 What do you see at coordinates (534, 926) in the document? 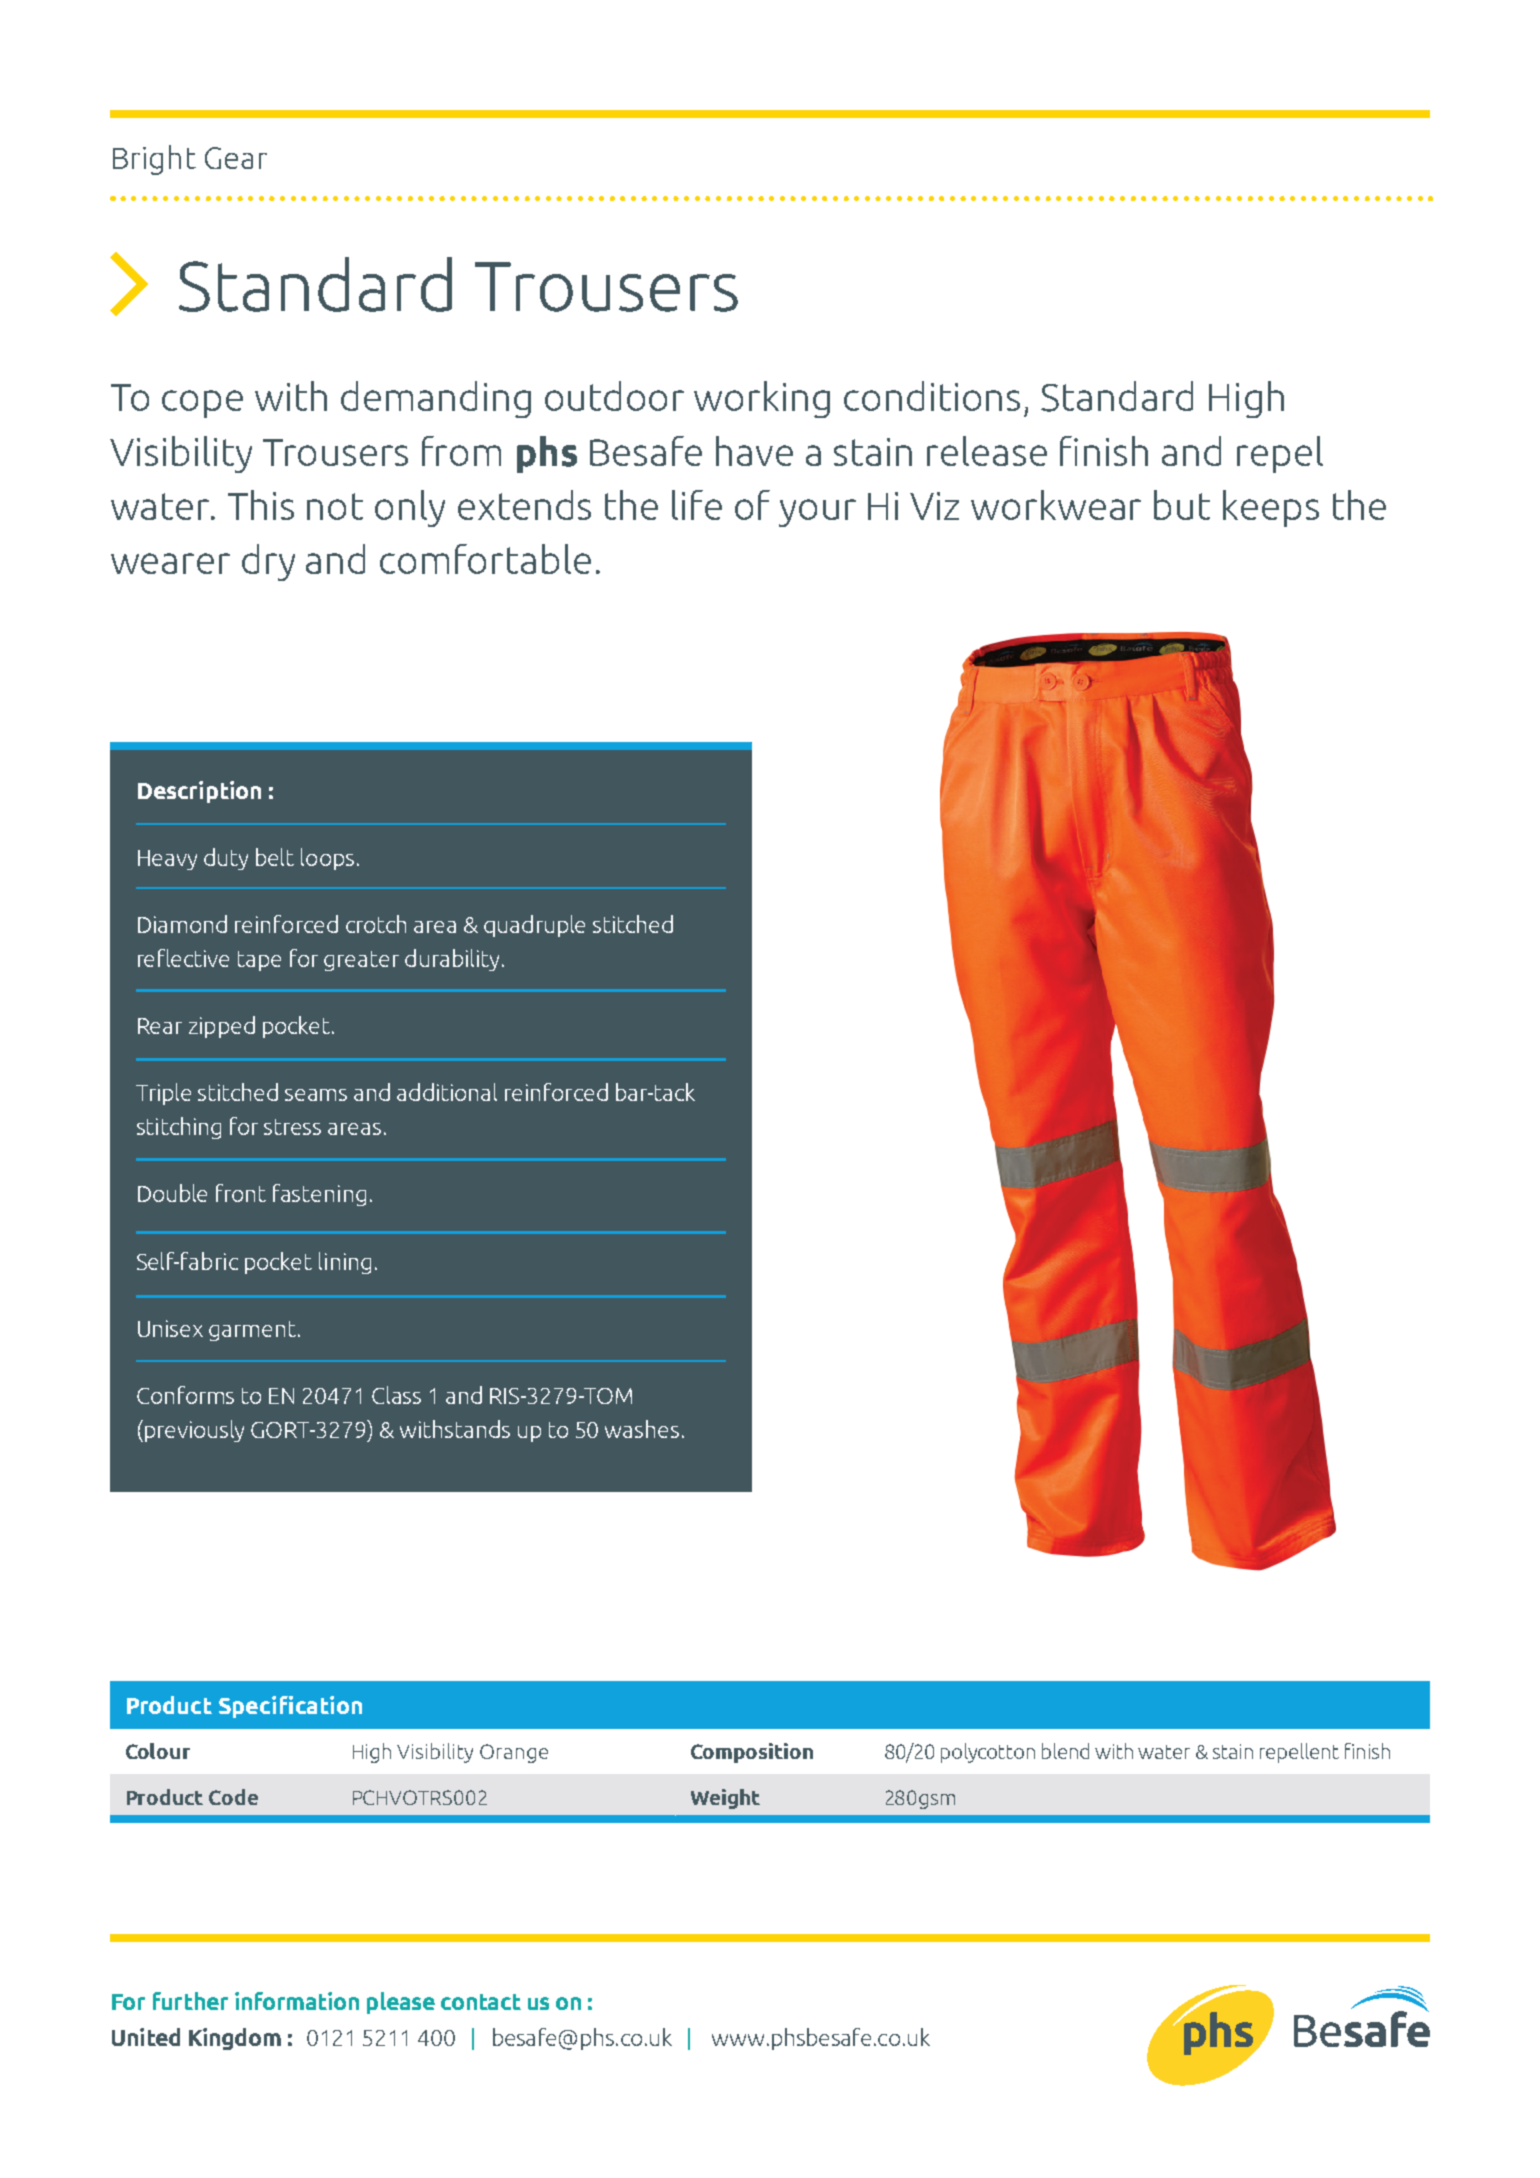
I see `quadruple` at bounding box center [534, 926].
